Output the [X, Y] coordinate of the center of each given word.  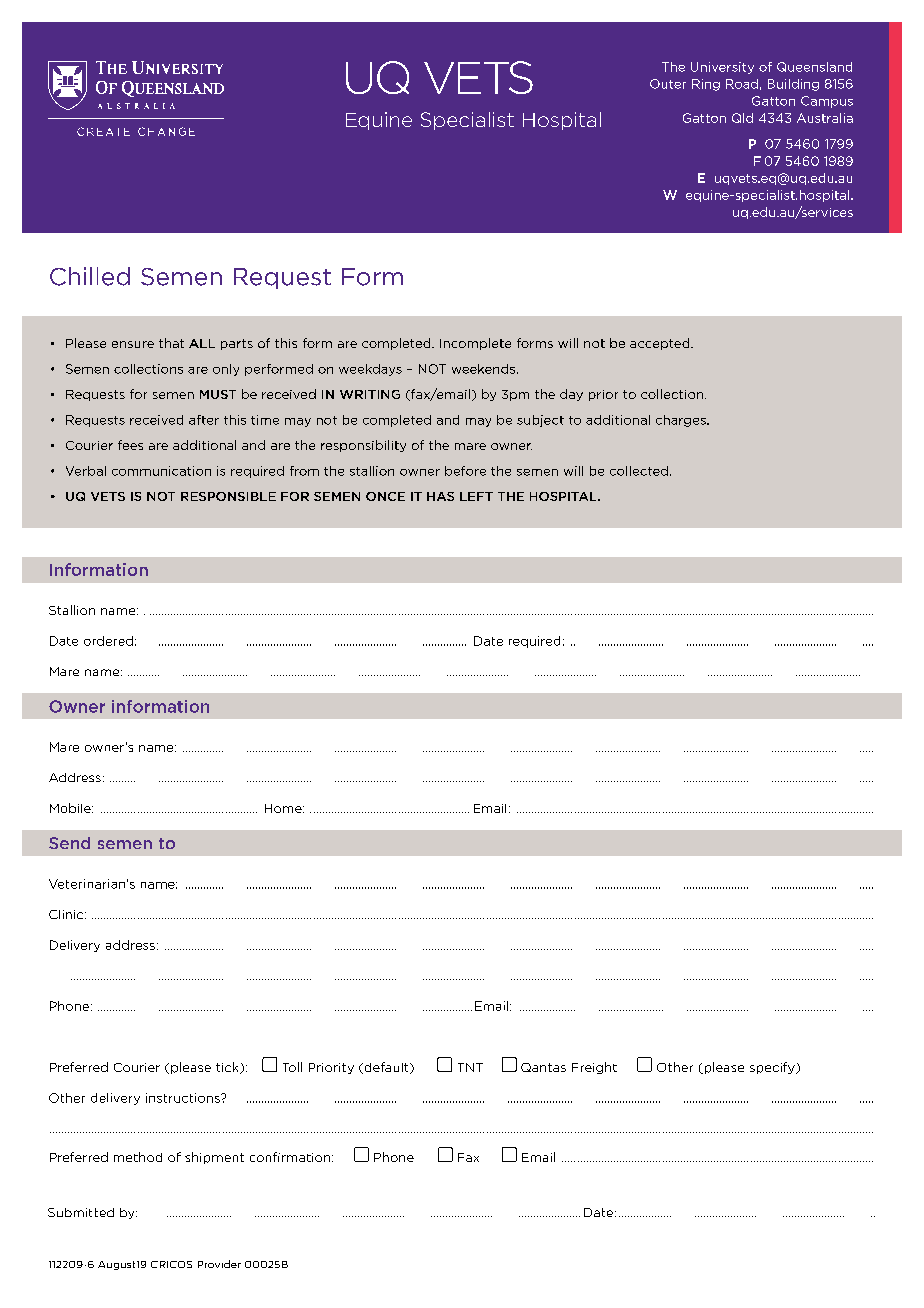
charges [682, 421]
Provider [219, 1264]
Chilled [90, 276]
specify [773, 1068]
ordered [108, 641]
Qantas [543, 1067]
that [171, 343]
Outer [668, 84]
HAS [440, 496]
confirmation [291, 1157]
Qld [742, 118]
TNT [470, 1067]
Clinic [67, 914]
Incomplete [475, 344]
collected [639, 471]
